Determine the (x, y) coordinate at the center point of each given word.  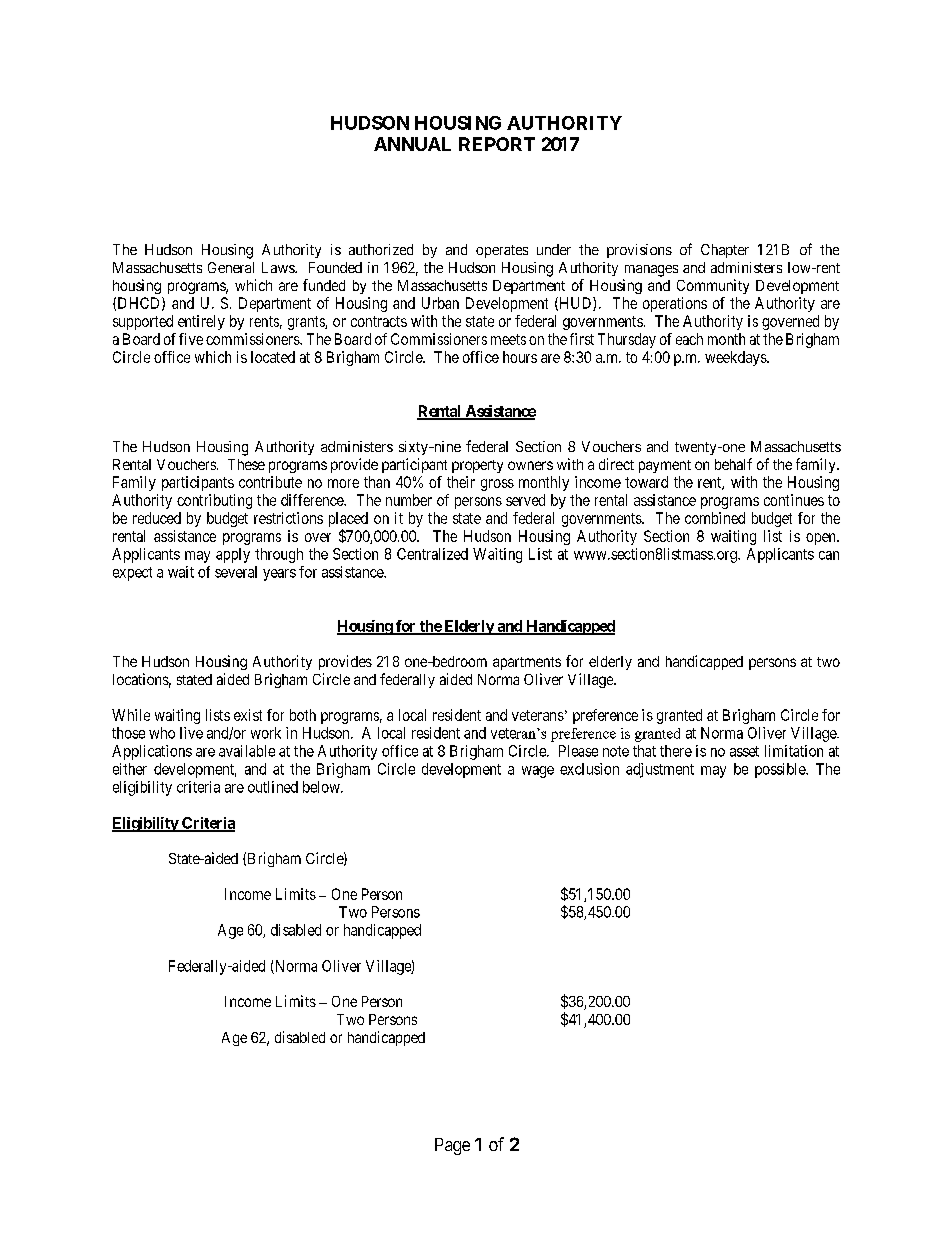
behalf (733, 464)
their (461, 482)
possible (781, 770)
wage (538, 772)
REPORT (497, 144)
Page (452, 1146)
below (322, 787)
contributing (214, 501)
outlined (273, 787)
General (231, 267)
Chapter (725, 251)
